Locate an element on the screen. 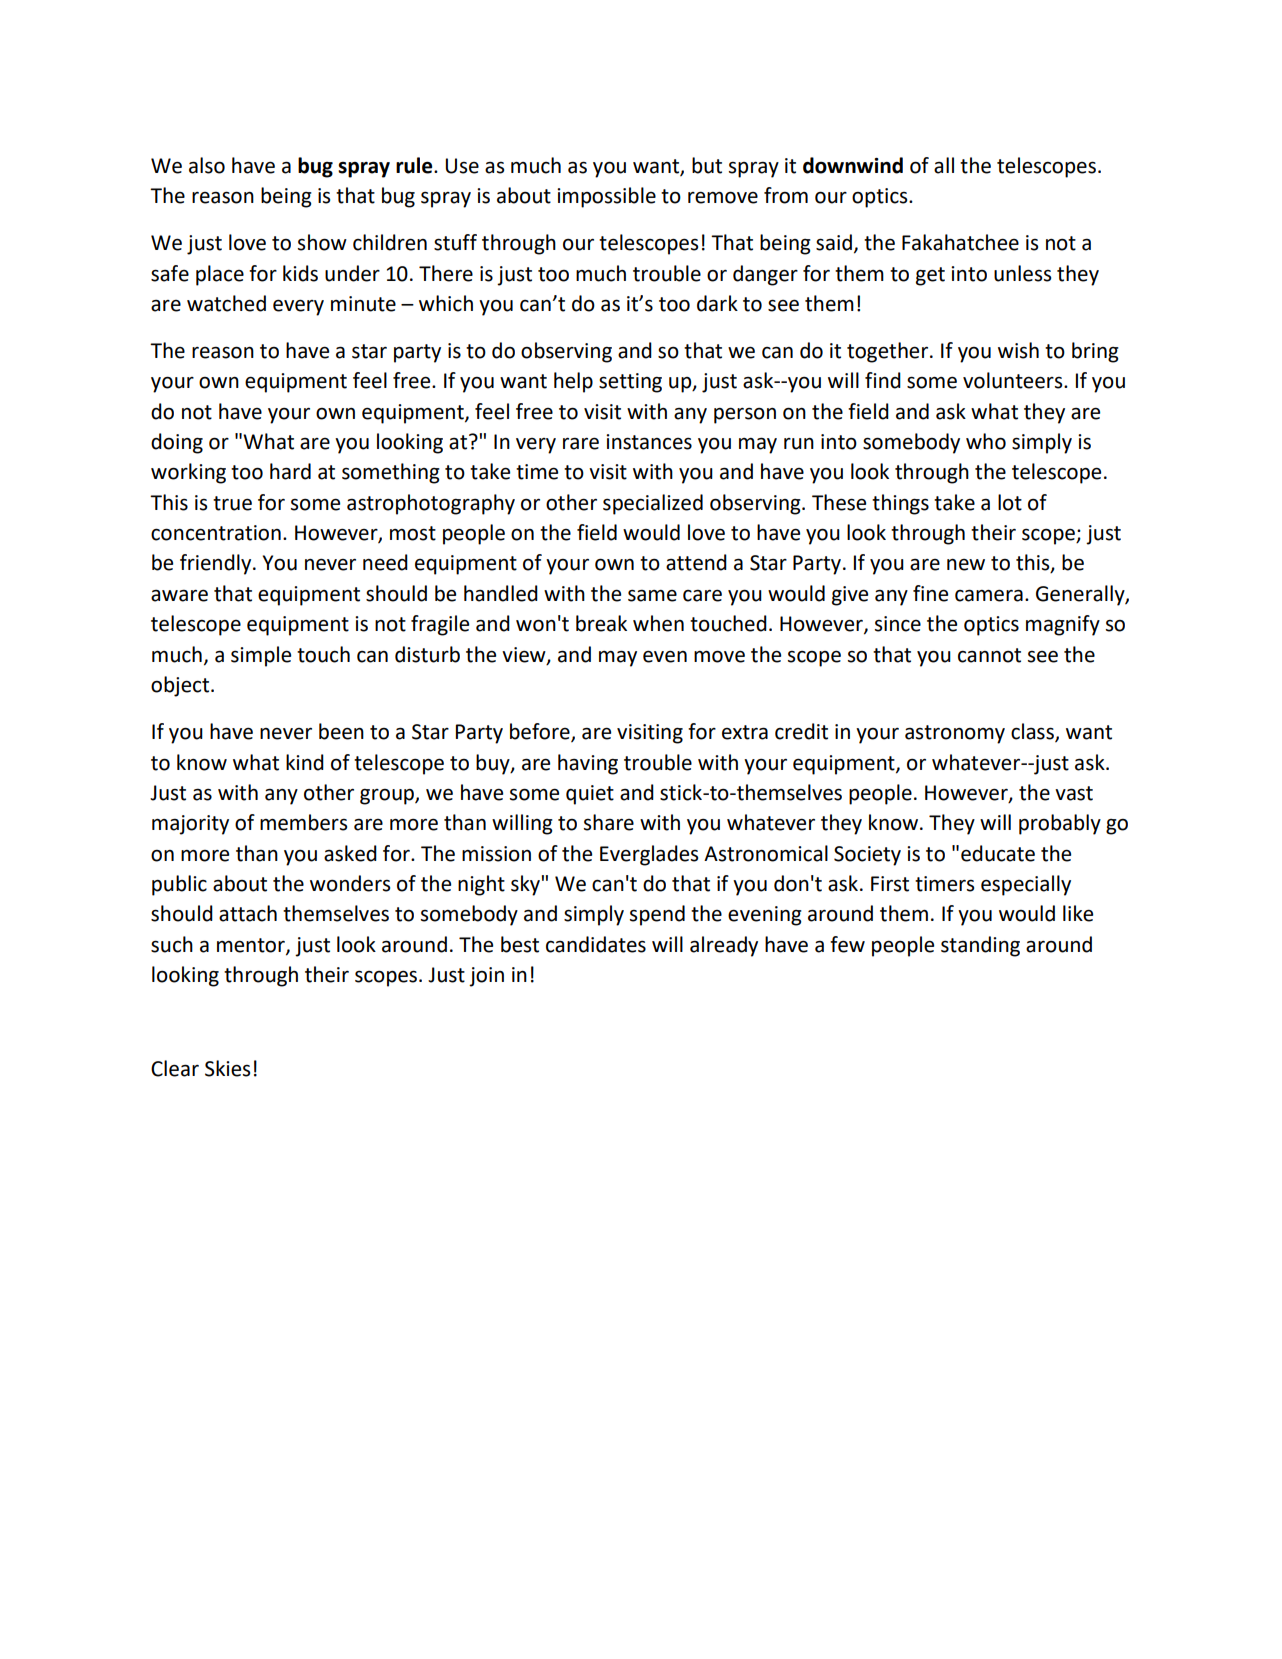  specialized is located at coordinates (653, 504).
